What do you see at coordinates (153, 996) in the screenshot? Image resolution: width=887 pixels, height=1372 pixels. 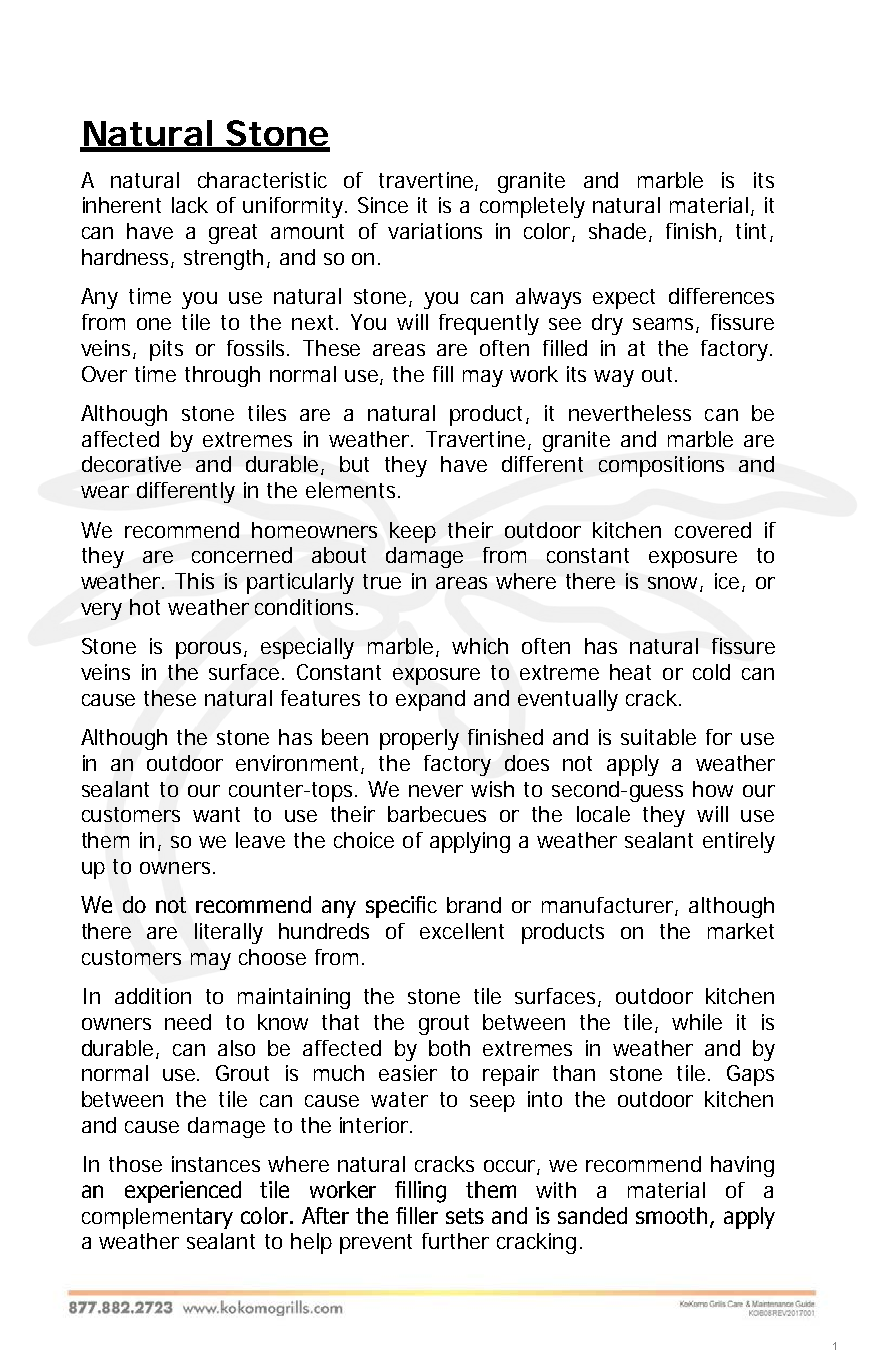 I see `addition` at bounding box center [153, 996].
